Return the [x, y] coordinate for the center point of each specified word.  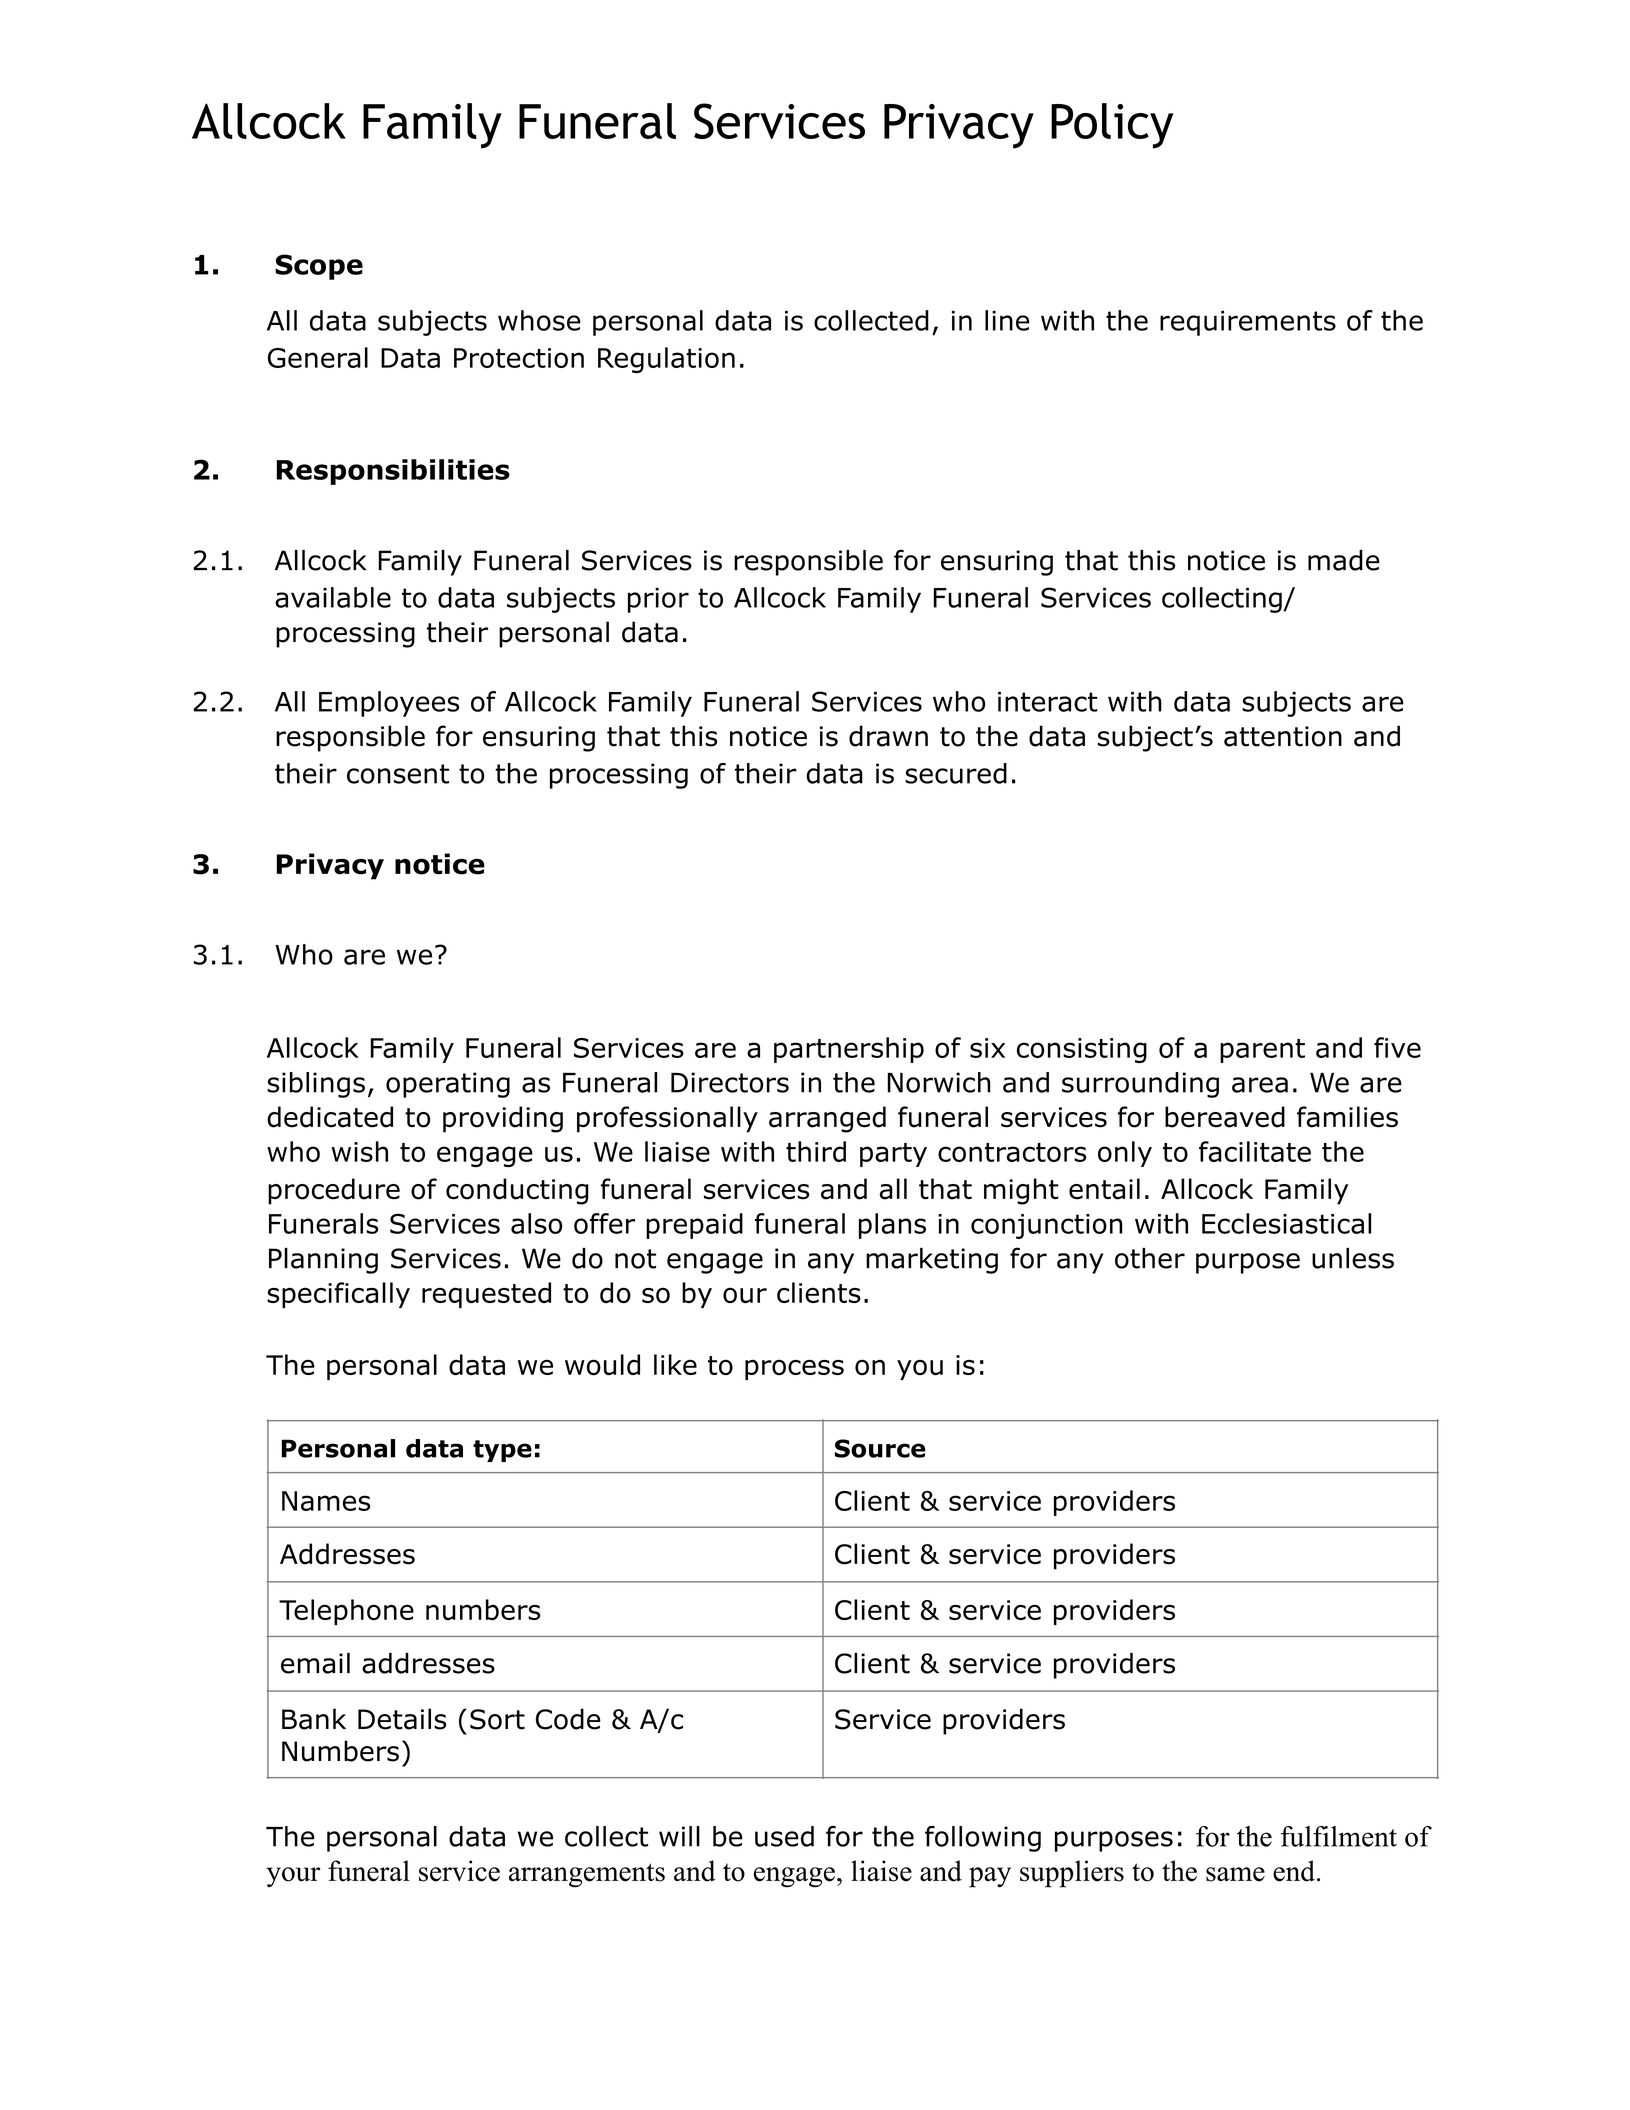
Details [402, 1719]
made [1344, 560]
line [1007, 320]
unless [1353, 1258]
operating [448, 1085]
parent [1262, 1051]
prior [658, 600]
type [502, 1451]
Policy [1112, 126]
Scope [319, 267]
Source [880, 1448]
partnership [849, 1050]
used [784, 1836]
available [333, 597]
